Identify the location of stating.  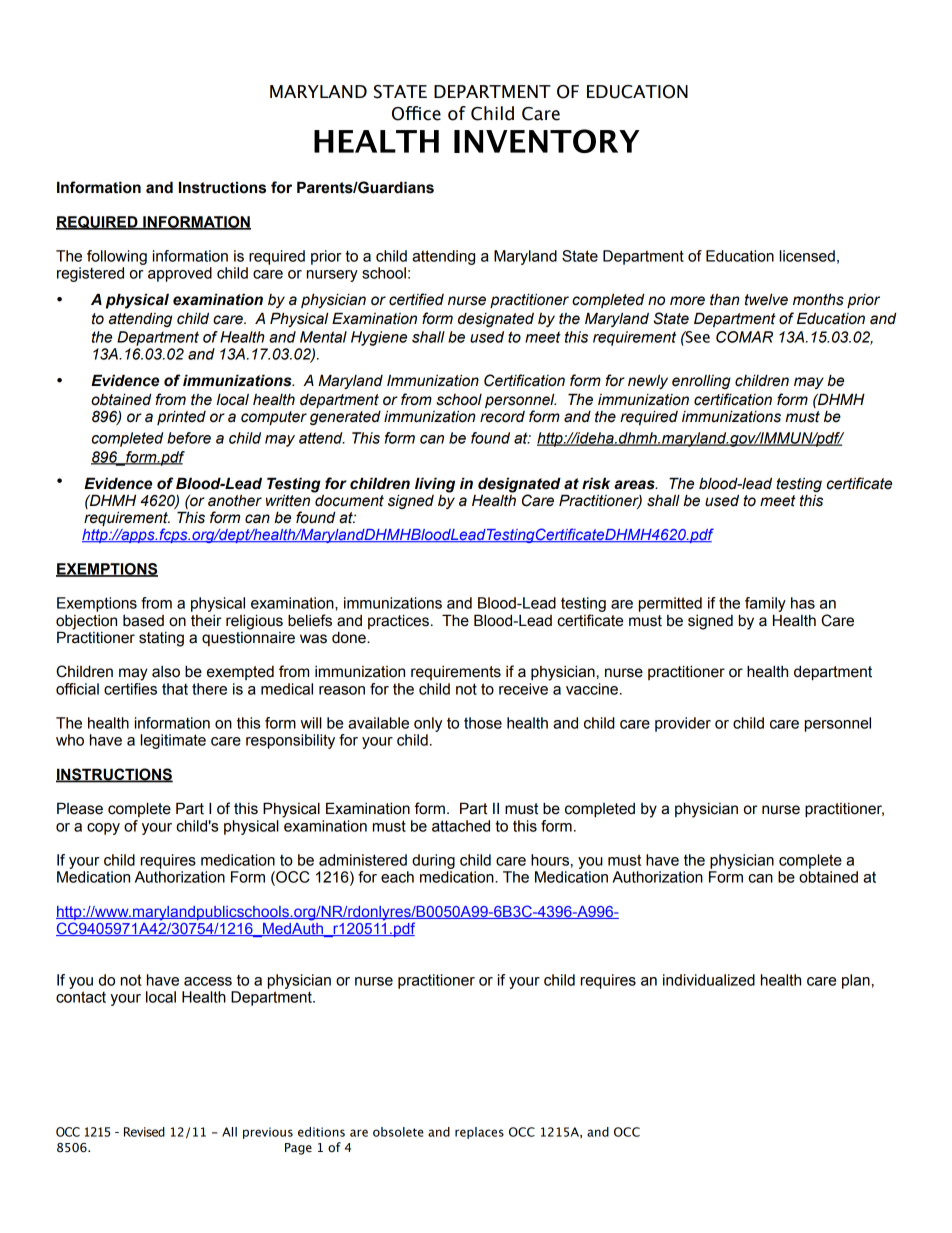
(161, 639).
